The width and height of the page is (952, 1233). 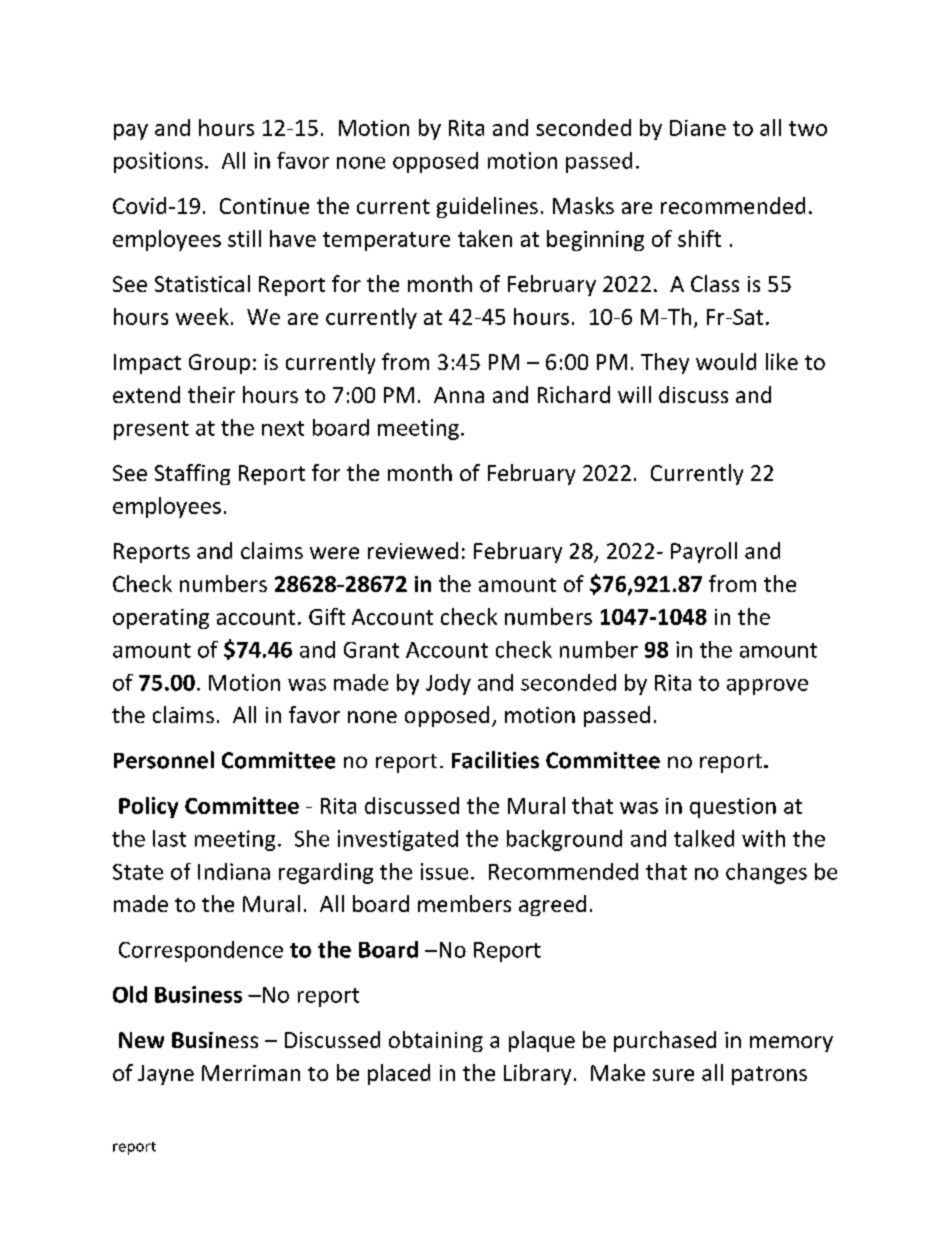 I want to click on Personnel, so click(x=164, y=760).
